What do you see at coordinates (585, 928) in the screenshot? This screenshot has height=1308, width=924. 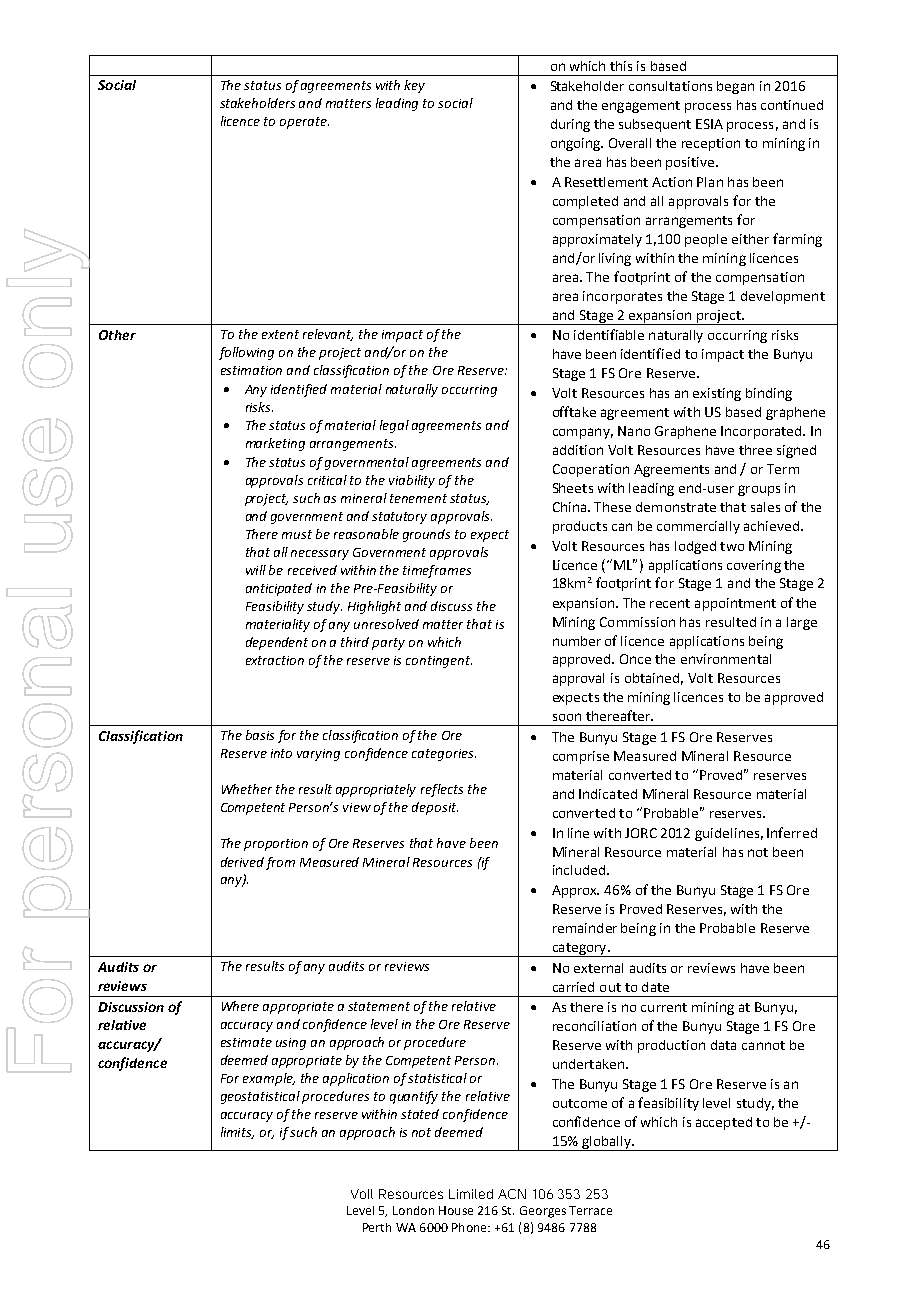 I see `remainder` at bounding box center [585, 928].
